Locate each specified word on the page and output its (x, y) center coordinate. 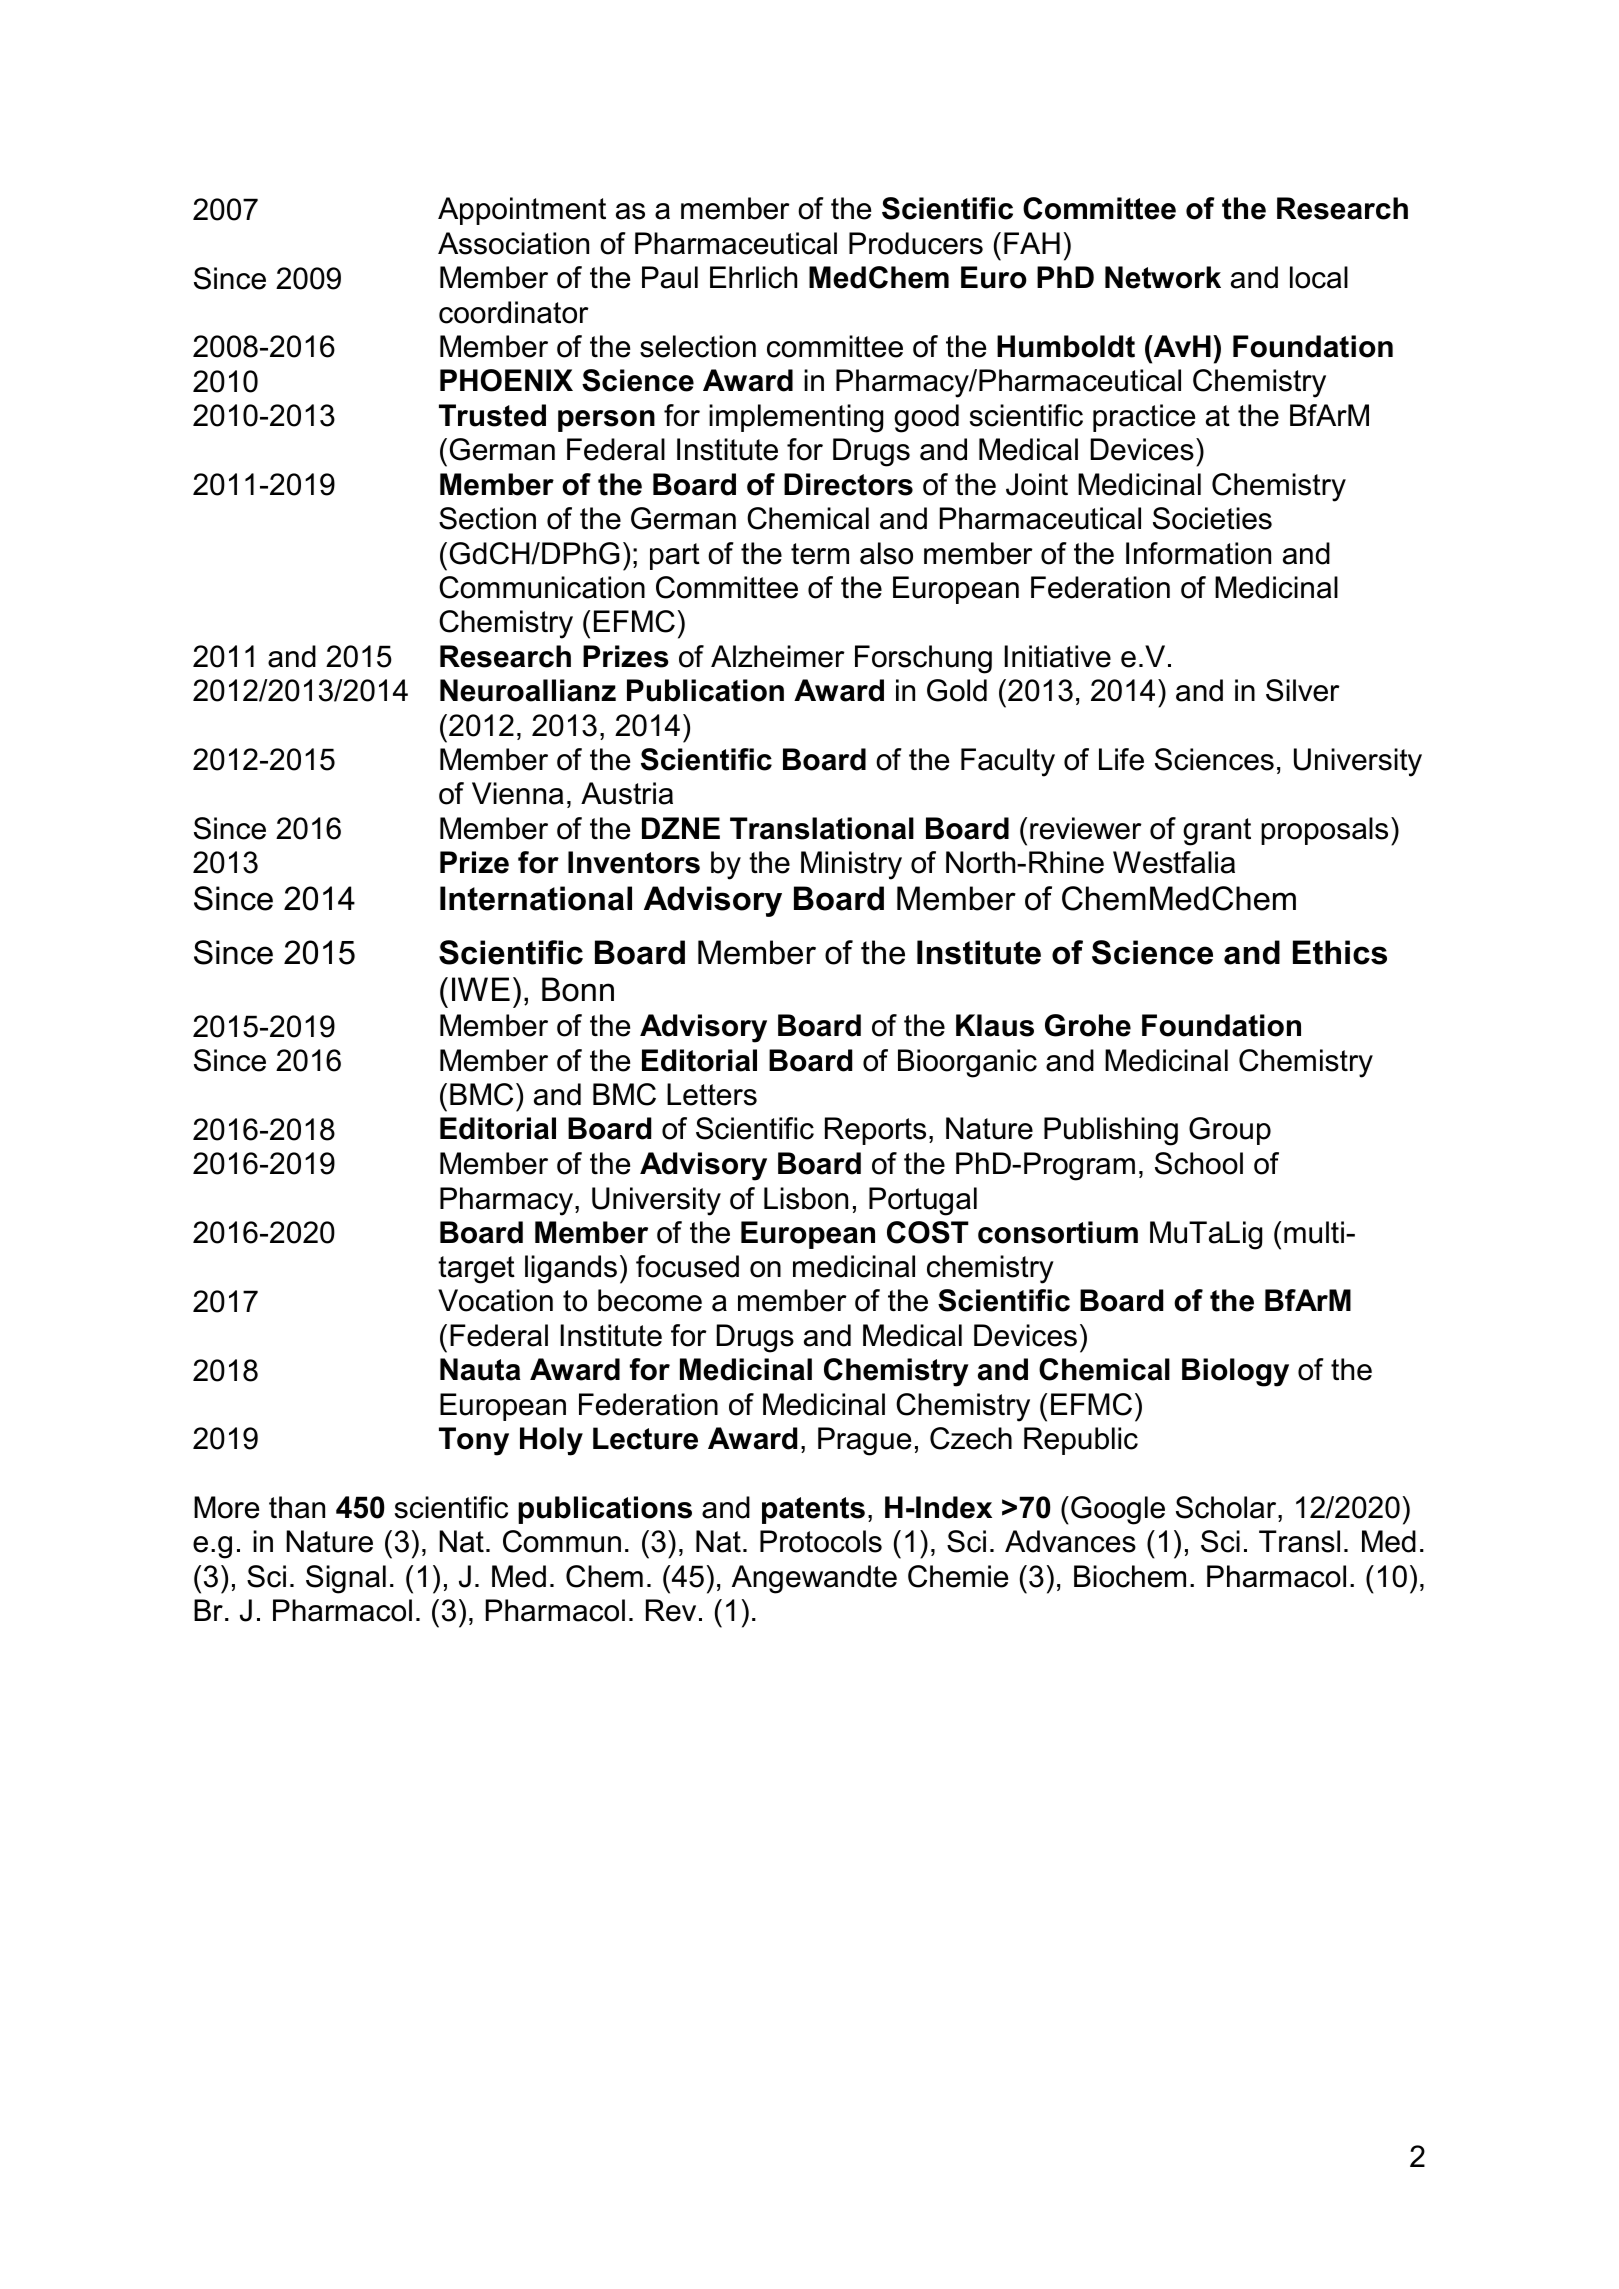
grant (1217, 832)
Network (1163, 277)
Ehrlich (753, 277)
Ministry (851, 865)
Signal (346, 1579)
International (536, 898)
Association (513, 243)
